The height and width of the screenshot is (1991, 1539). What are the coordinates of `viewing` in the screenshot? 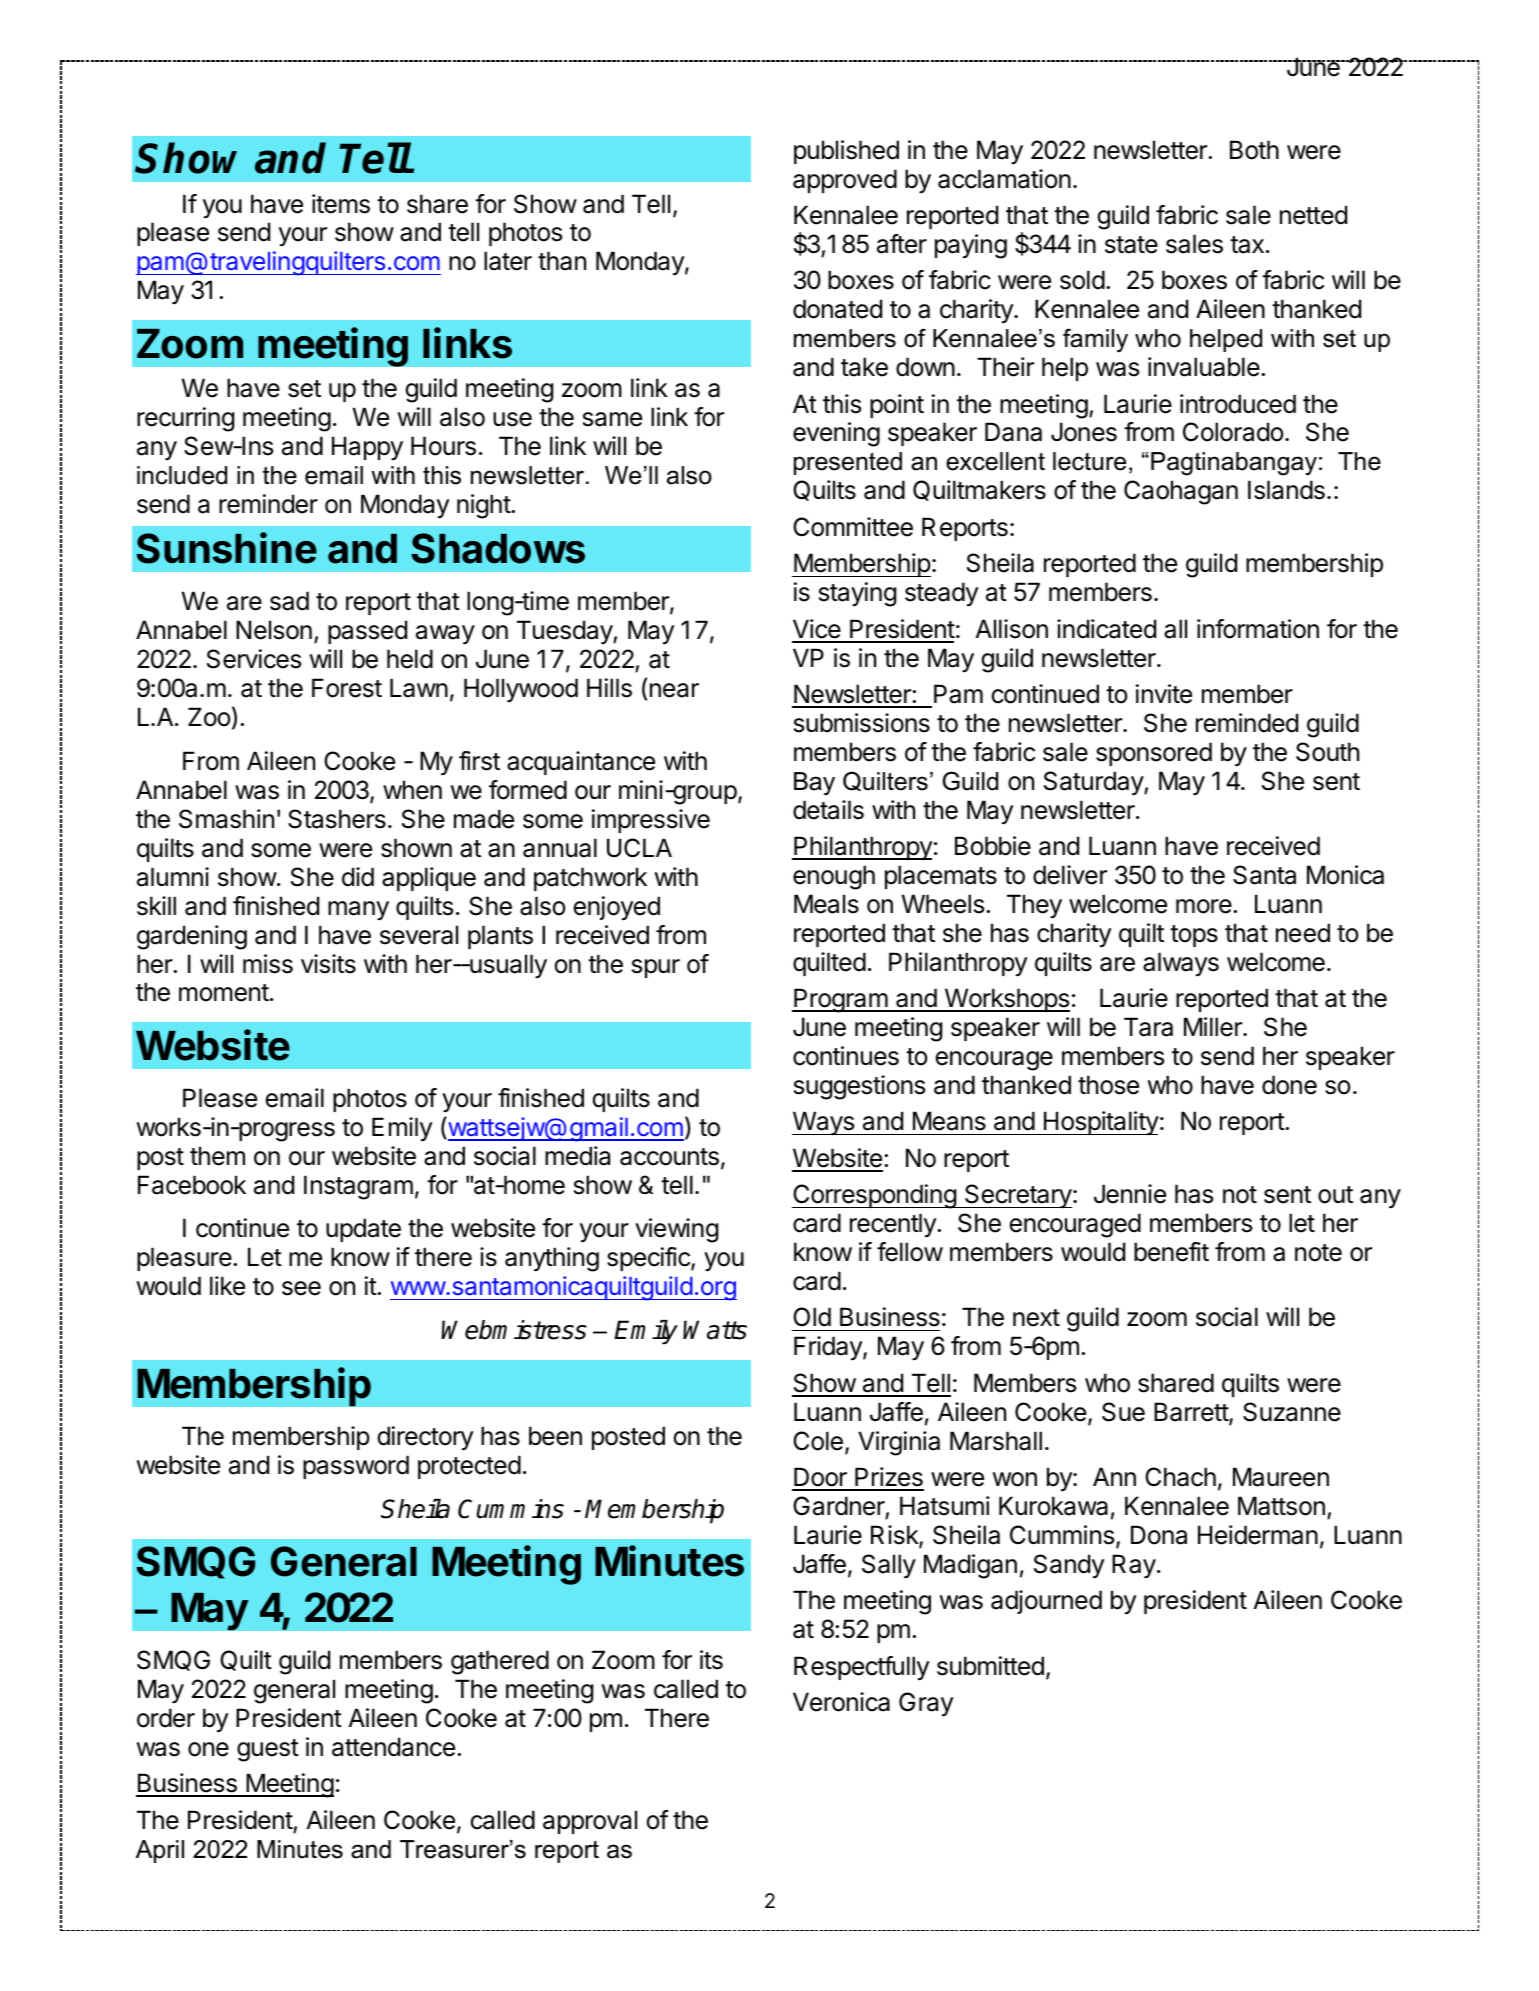 It's located at (676, 1230).
